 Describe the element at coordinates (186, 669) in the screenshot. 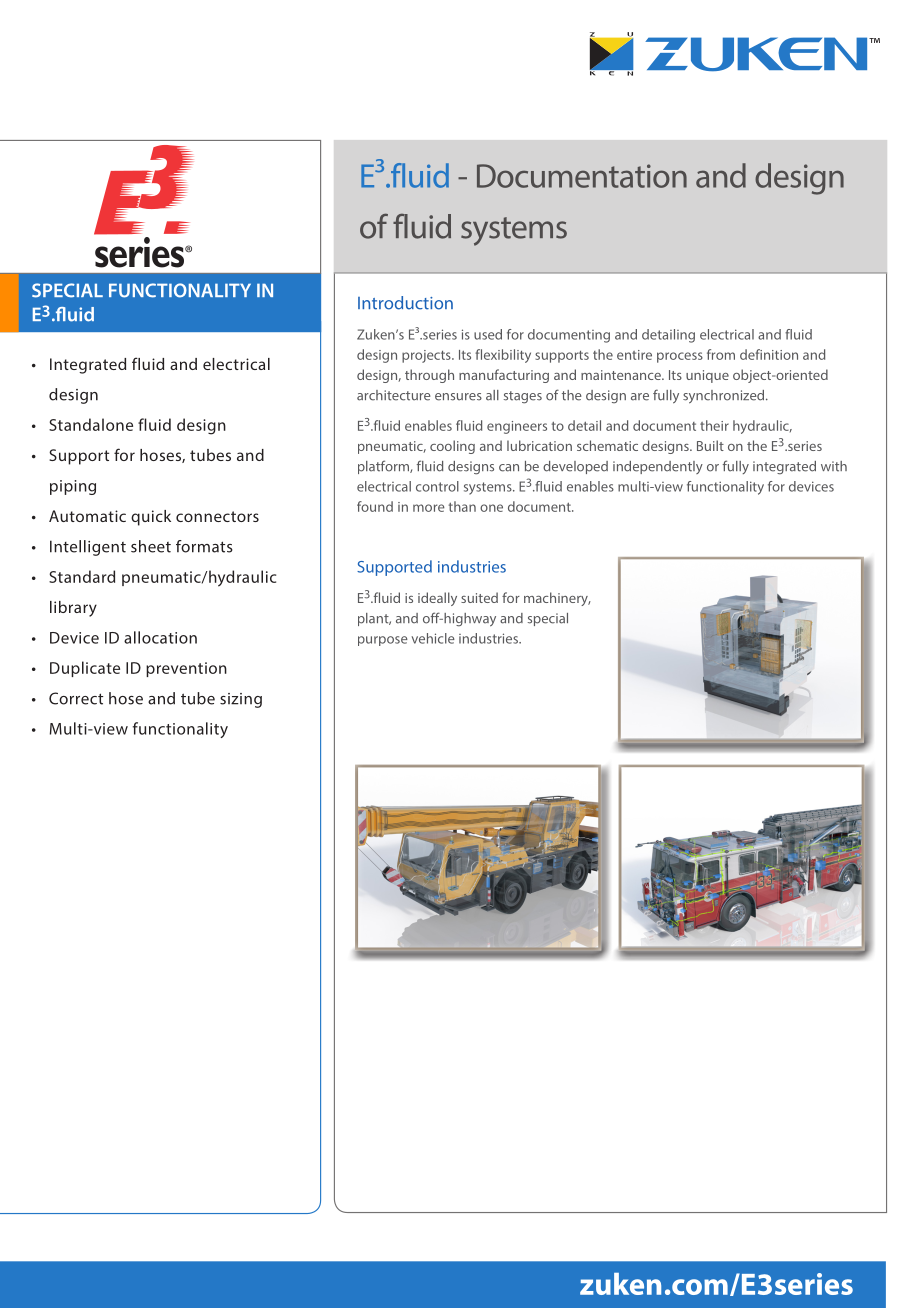

I see `prevention` at that location.
